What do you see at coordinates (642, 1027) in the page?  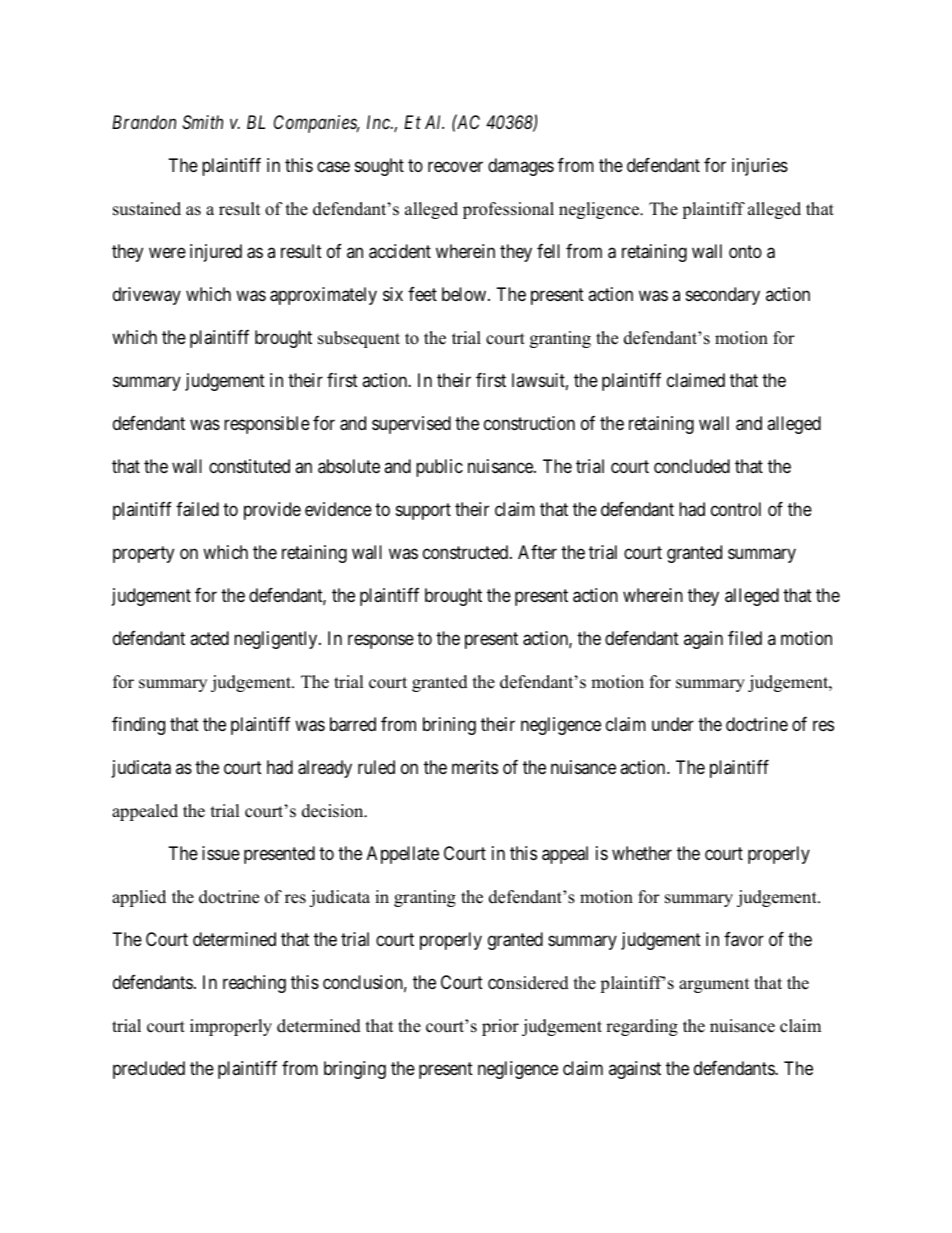 I see `regarding` at bounding box center [642, 1027].
